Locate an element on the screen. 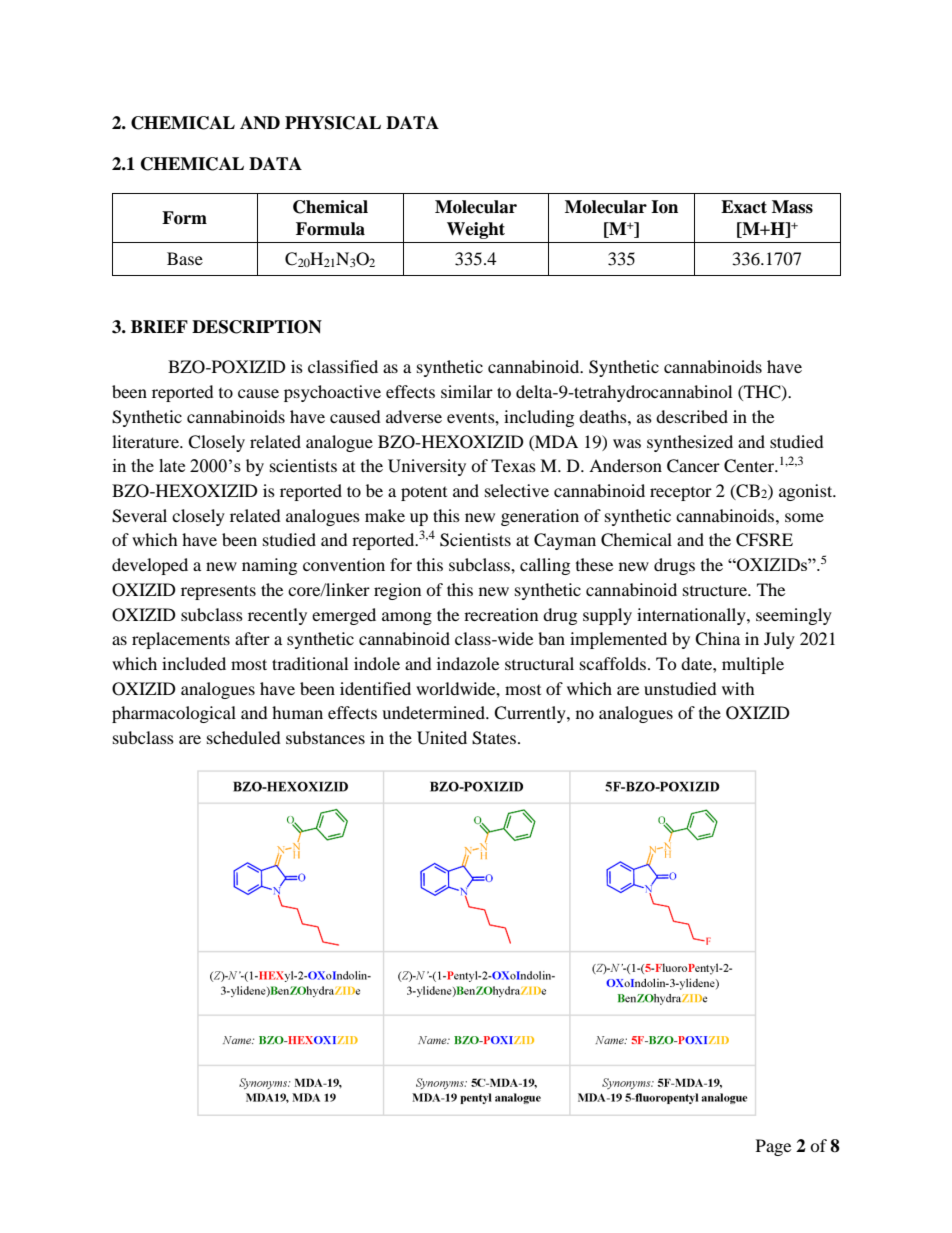  Page is located at coordinates (773, 1147).
